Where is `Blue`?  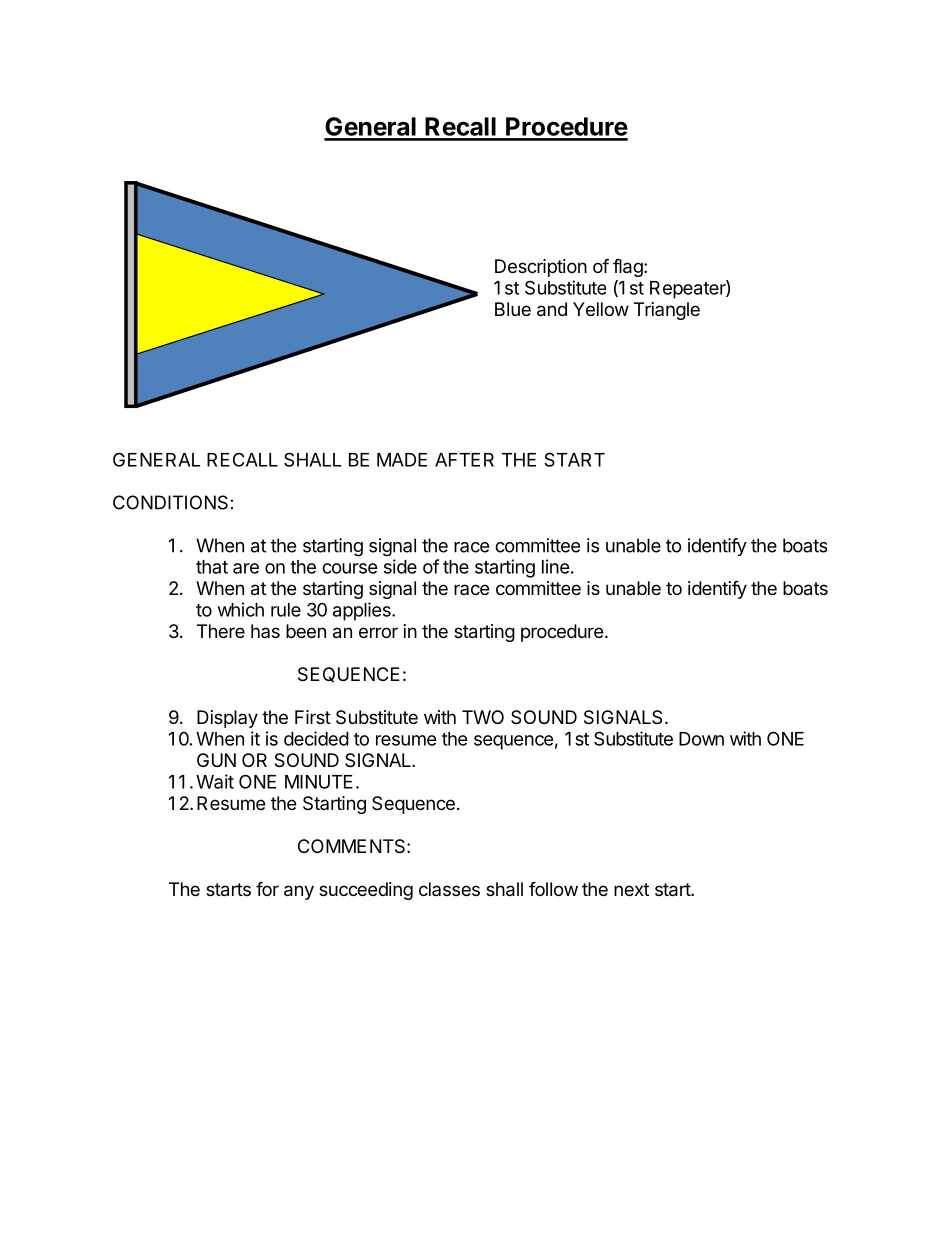 Blue is located at coordinates (513, 309).
